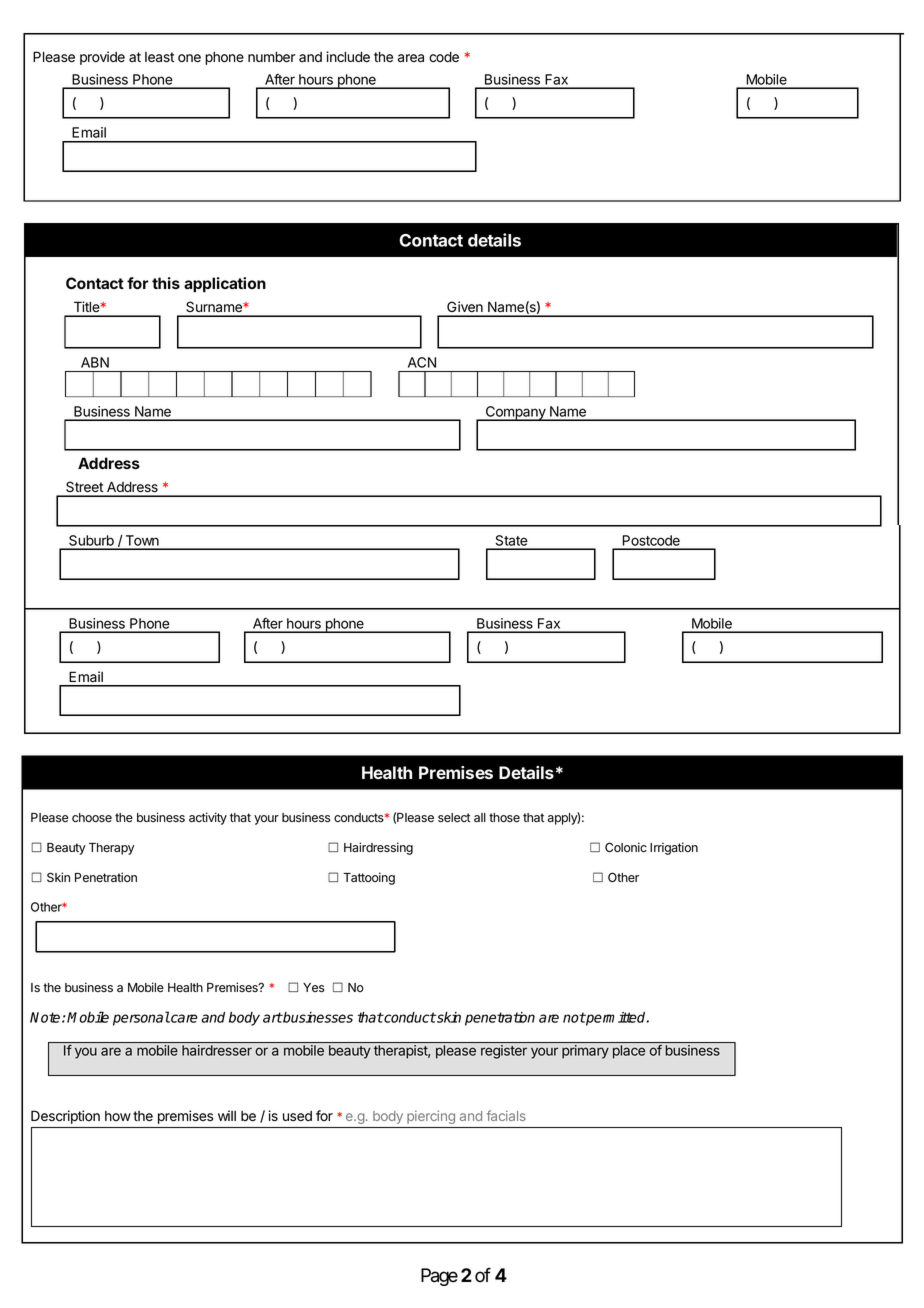  I want to click on least, so click(159, 57).
